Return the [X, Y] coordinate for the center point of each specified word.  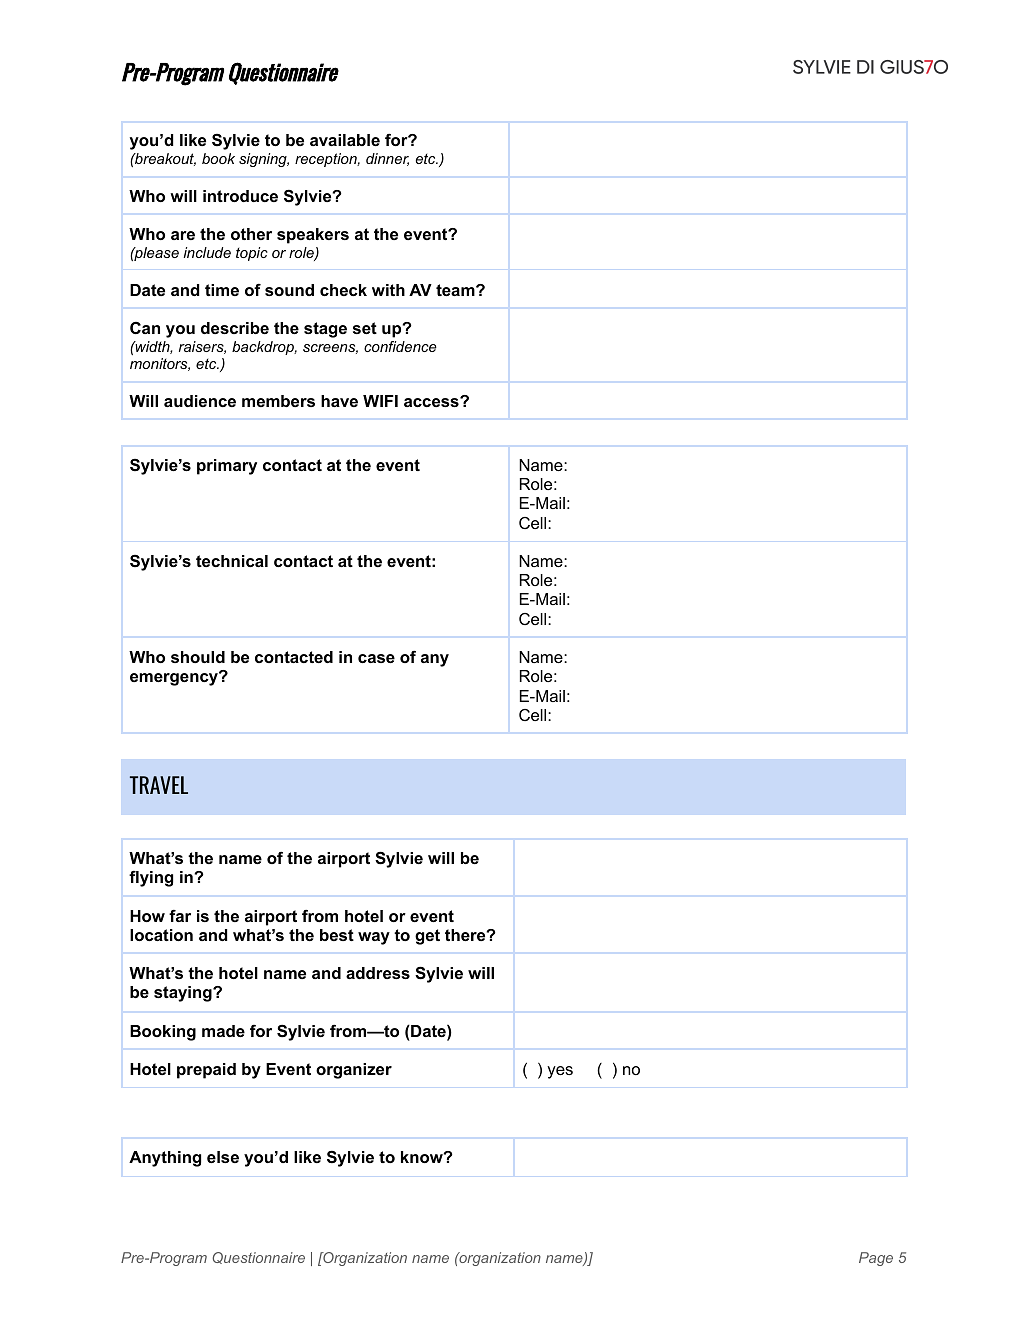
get [427, 937]
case [376, 658]
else [223, 1157]
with [388, 290]
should [198, 657]
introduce [240, 196]
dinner [387, 159]
